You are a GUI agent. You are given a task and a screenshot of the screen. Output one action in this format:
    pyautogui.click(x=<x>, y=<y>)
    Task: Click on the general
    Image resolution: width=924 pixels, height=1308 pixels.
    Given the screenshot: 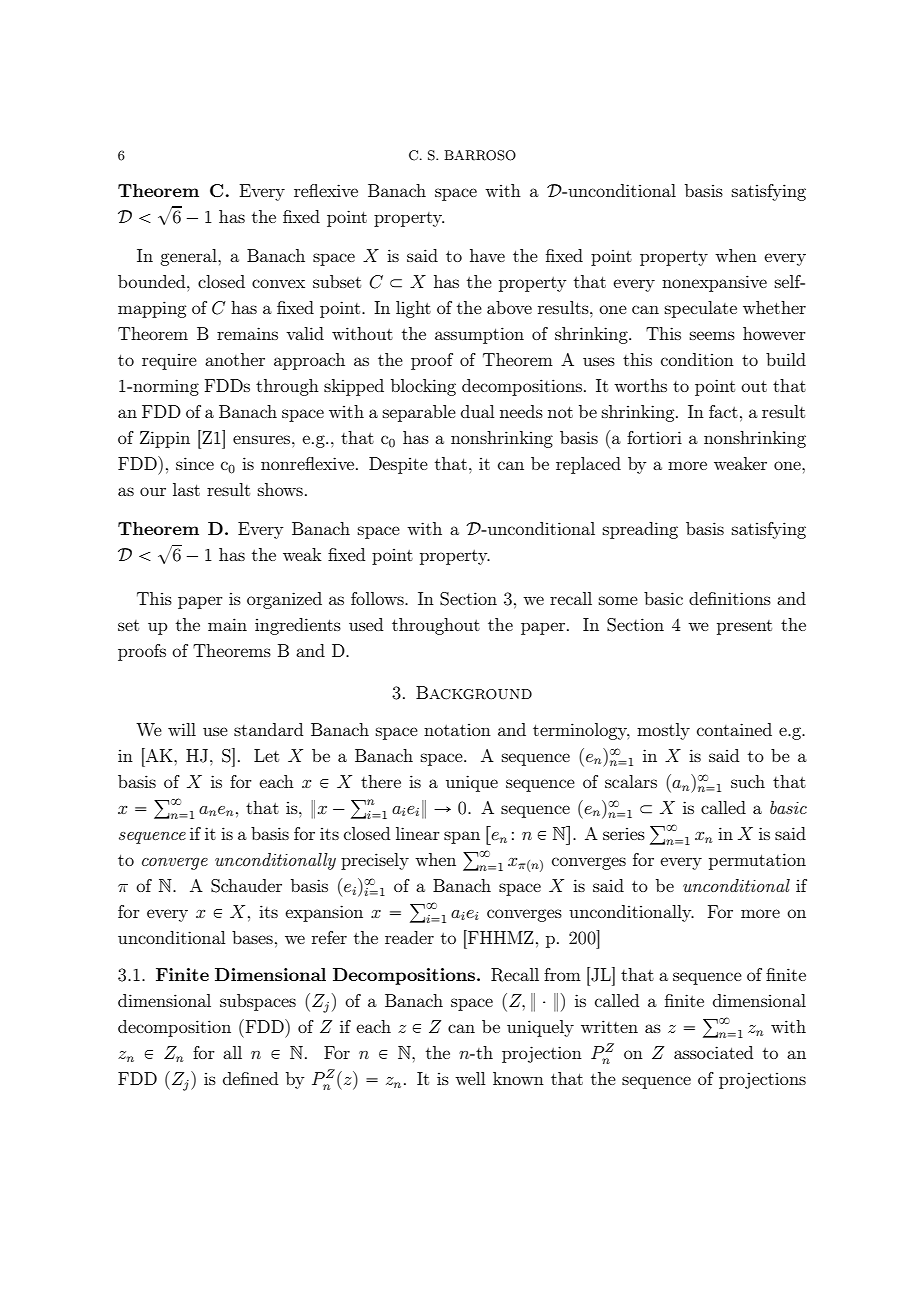 What is the action you would take?
    pyautogui.click(x=189, y=257)
